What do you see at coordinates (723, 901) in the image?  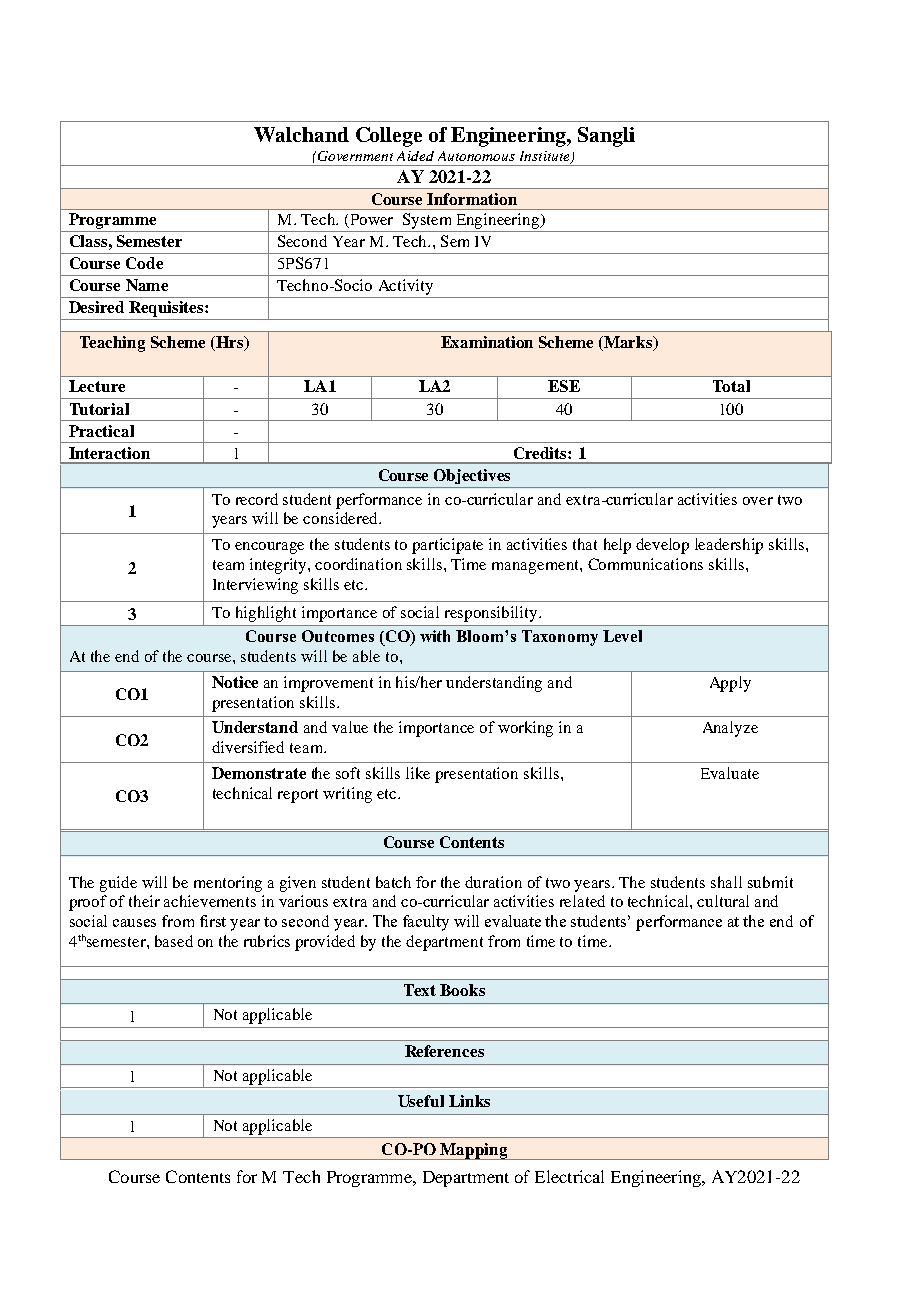 I see `cultural` at bounding box center [723, 901].
